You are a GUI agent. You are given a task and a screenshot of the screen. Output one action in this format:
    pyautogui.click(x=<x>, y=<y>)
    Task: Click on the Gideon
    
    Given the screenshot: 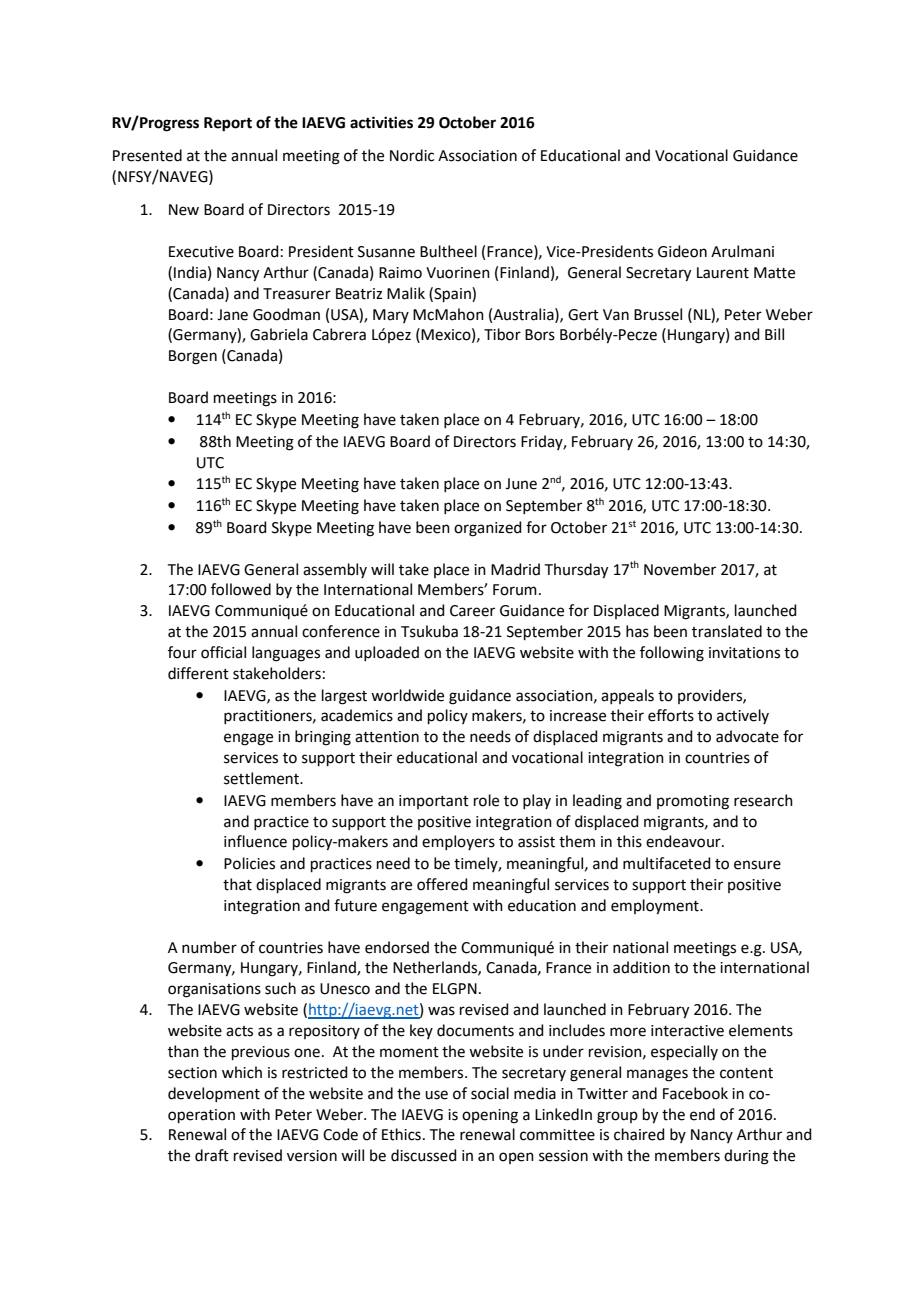 What is the action you would take?
    pyautogui.click(x=682, y=251)
